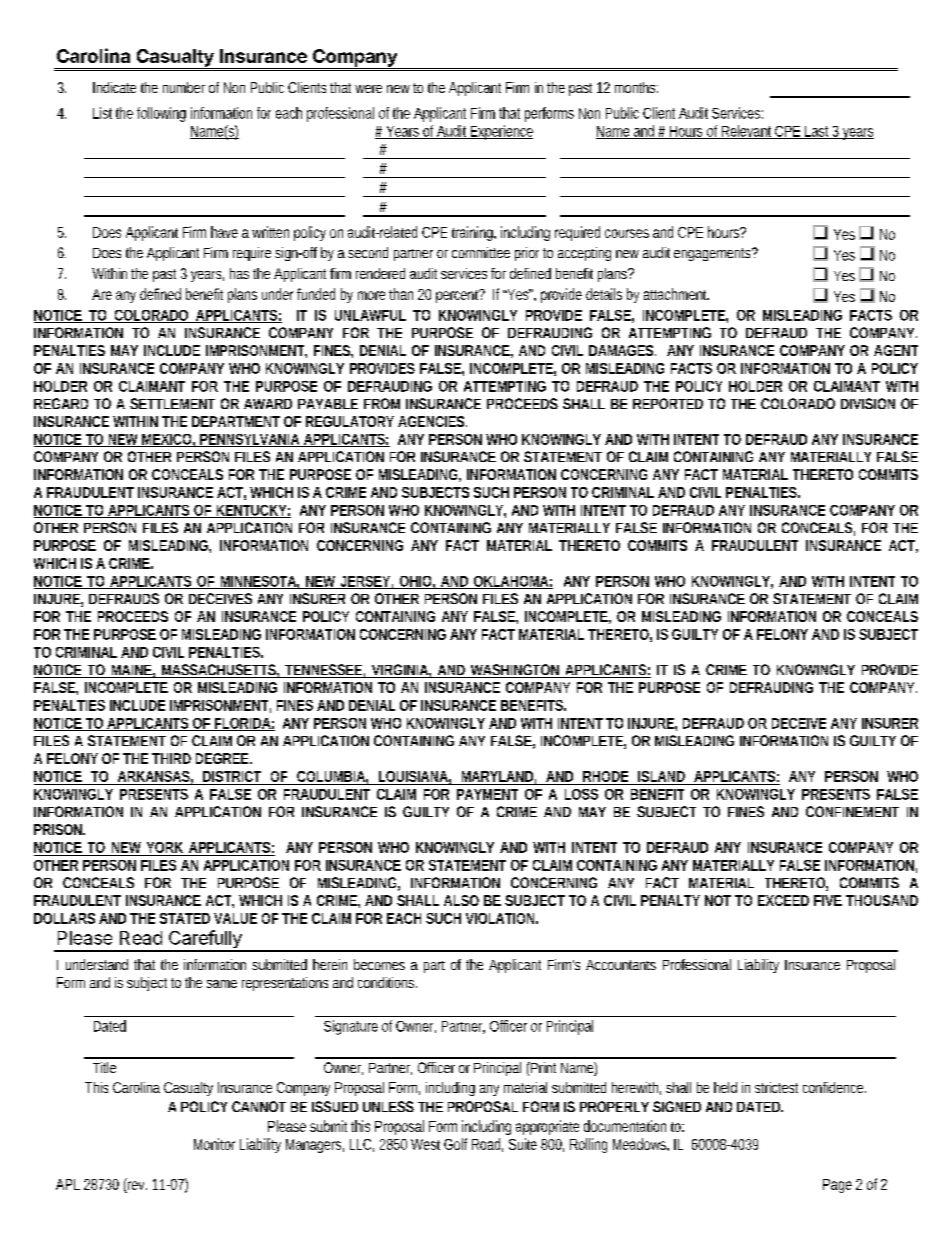  What do you see at coordinates (137, 1185) in the page?
I see `rev` at bounding box center [137, 1185].
